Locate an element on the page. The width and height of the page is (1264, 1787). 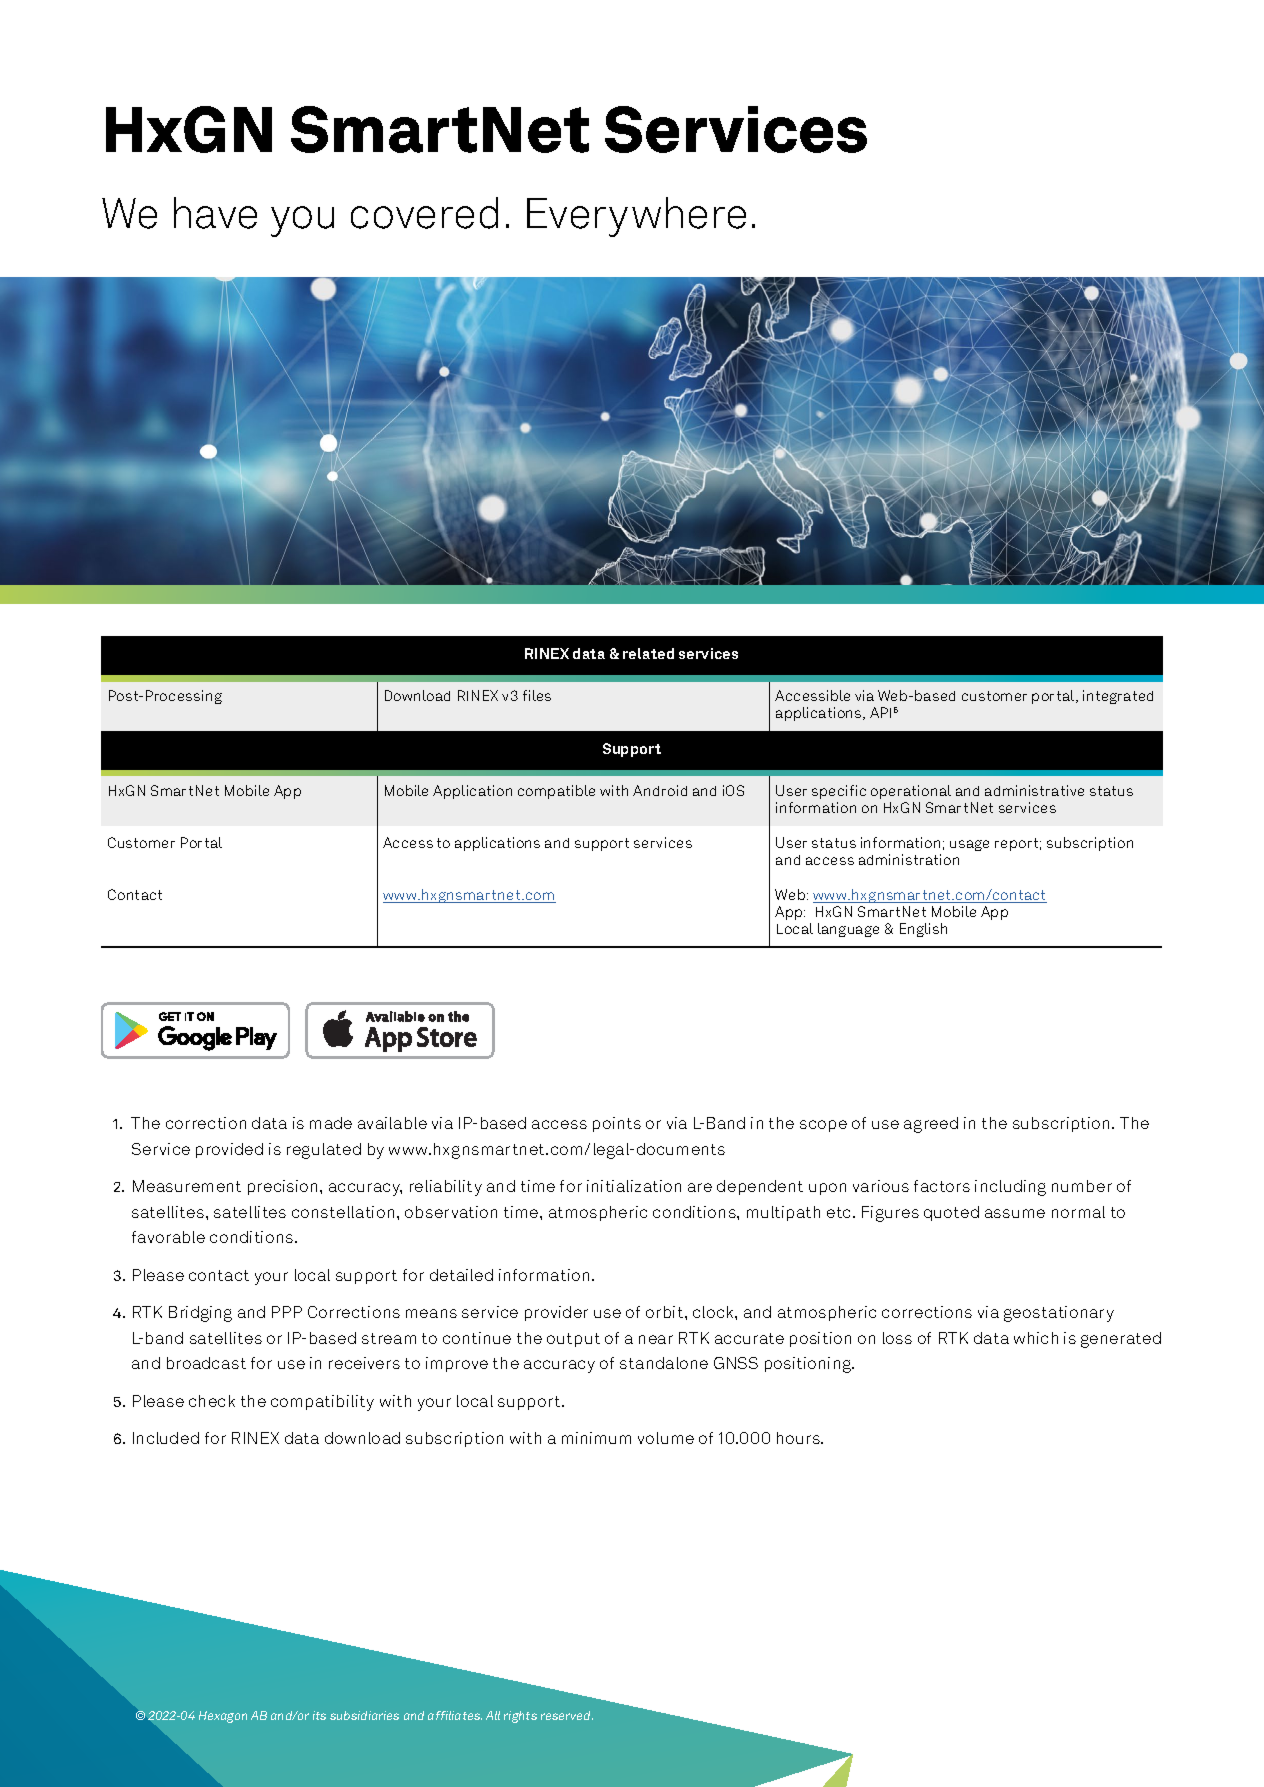
Everywhere is located at coordinates (636, 217).
